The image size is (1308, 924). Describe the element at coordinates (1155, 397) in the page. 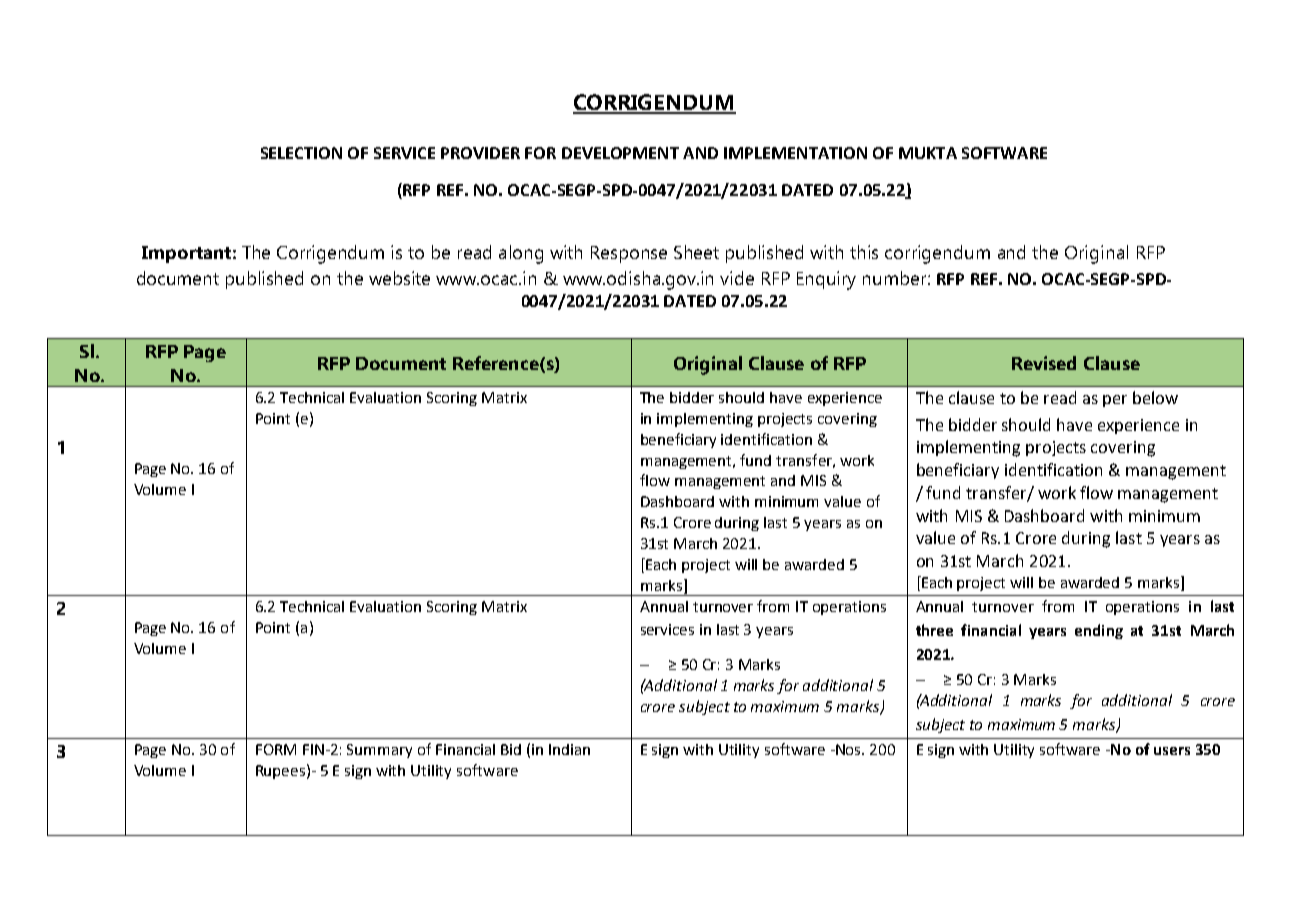

I see `below` at that location.
